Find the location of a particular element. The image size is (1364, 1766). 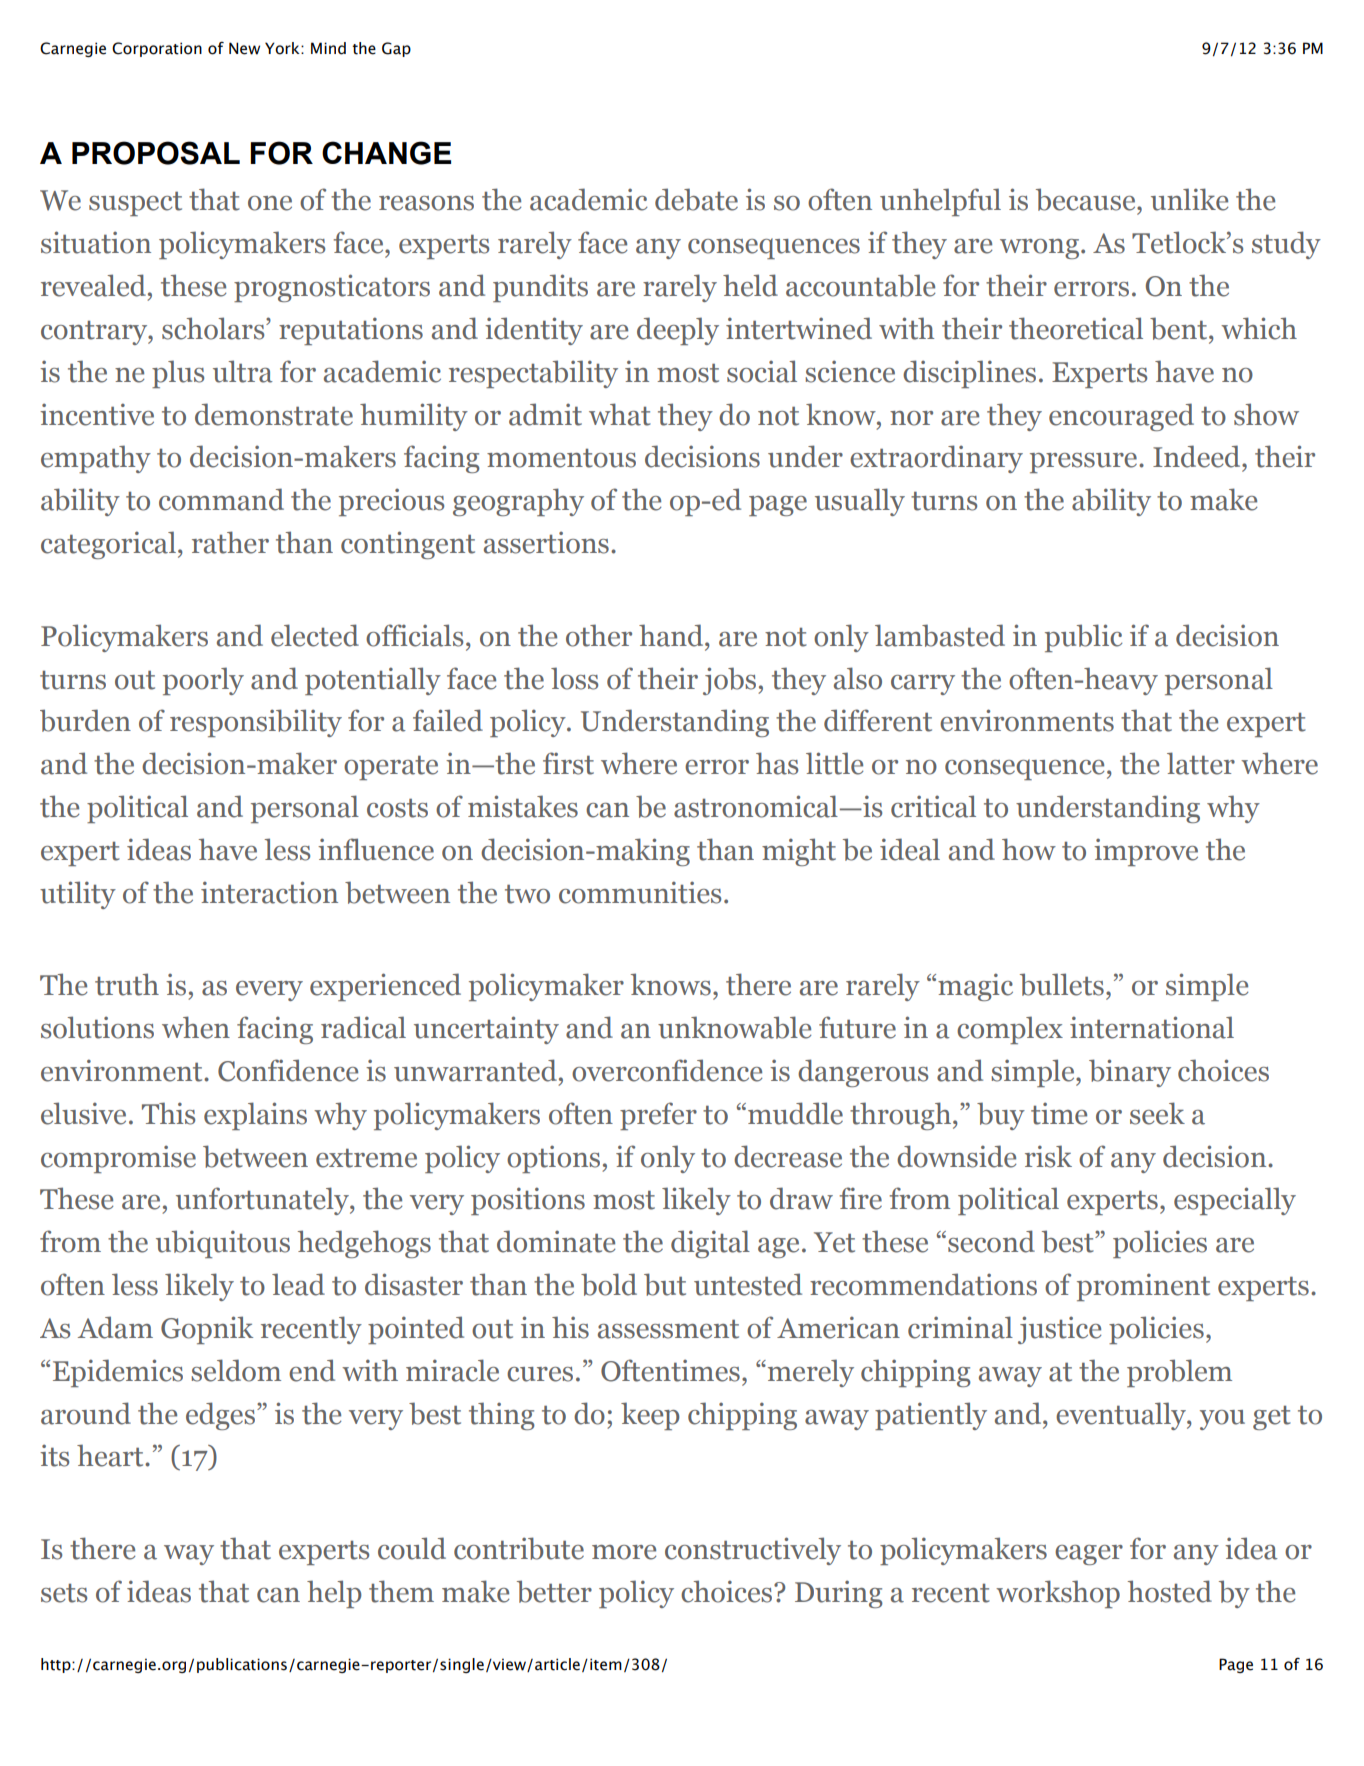

New is located at coordinates (244, 48).
